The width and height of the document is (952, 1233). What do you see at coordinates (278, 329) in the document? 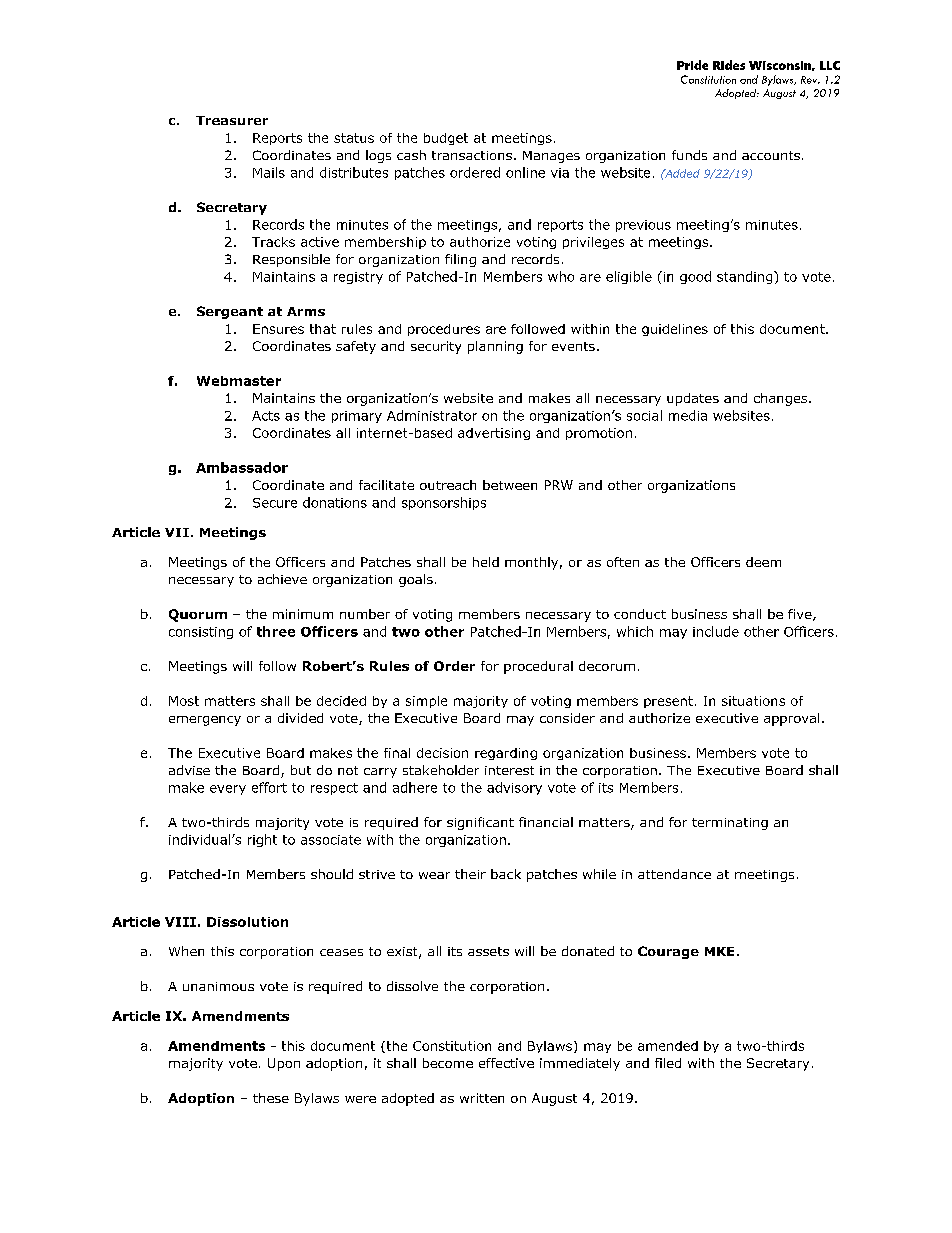
I see `Ensures` at bounding box center [278, 329].
